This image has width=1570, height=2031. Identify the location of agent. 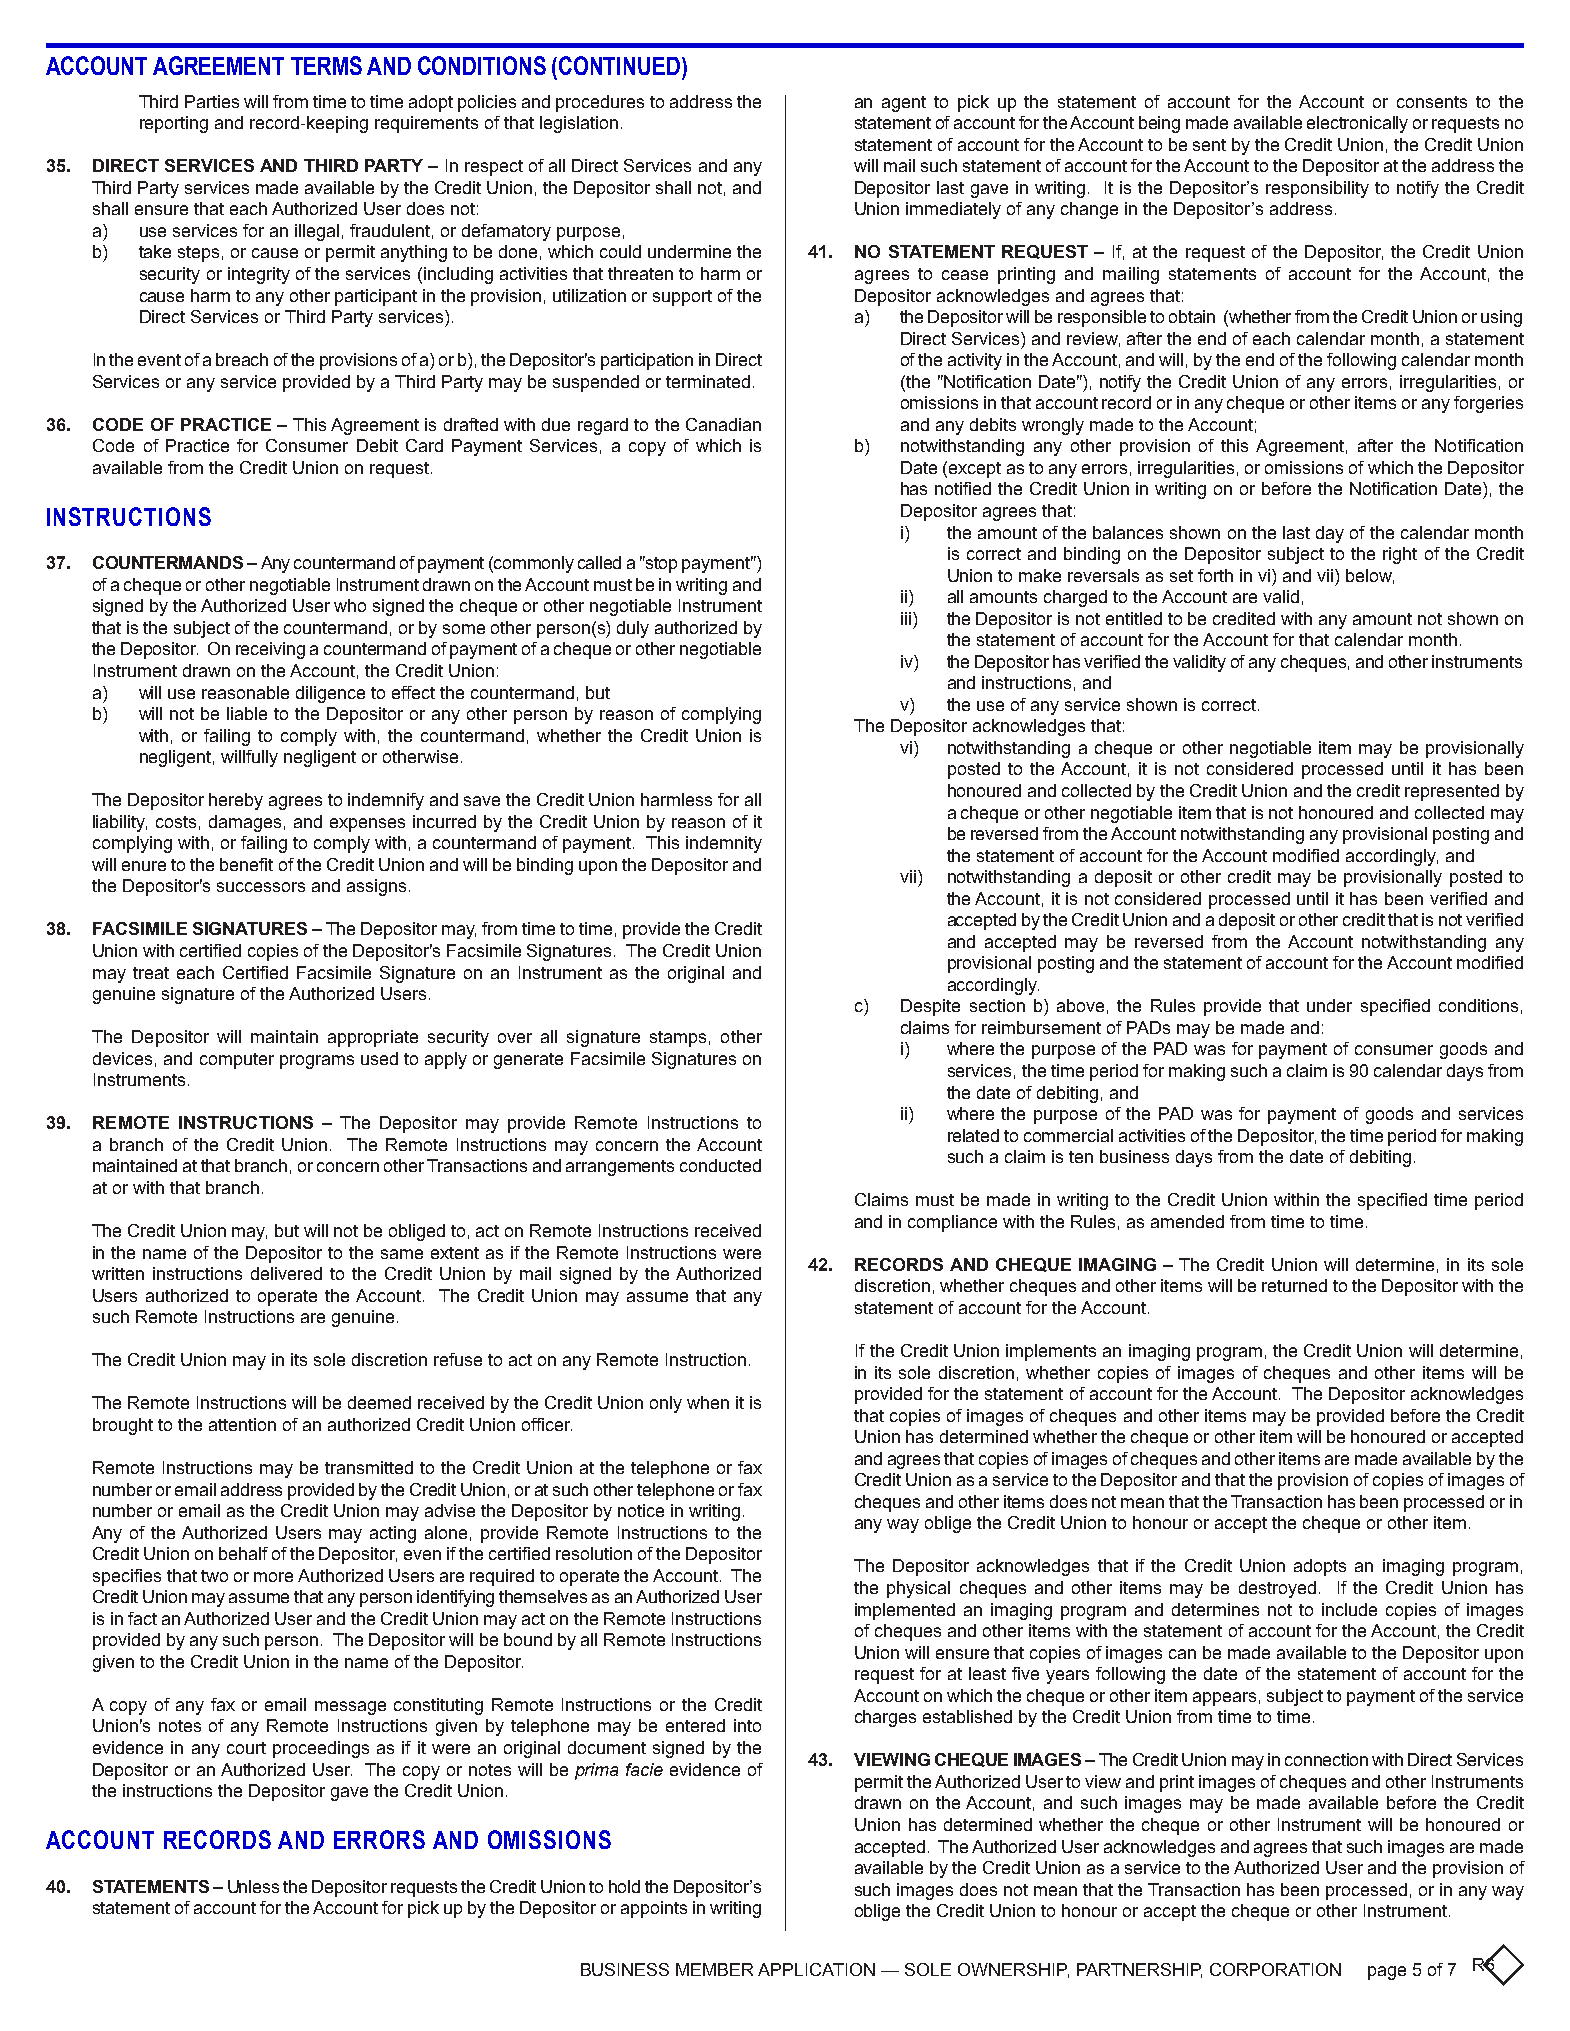
(904, 104).
